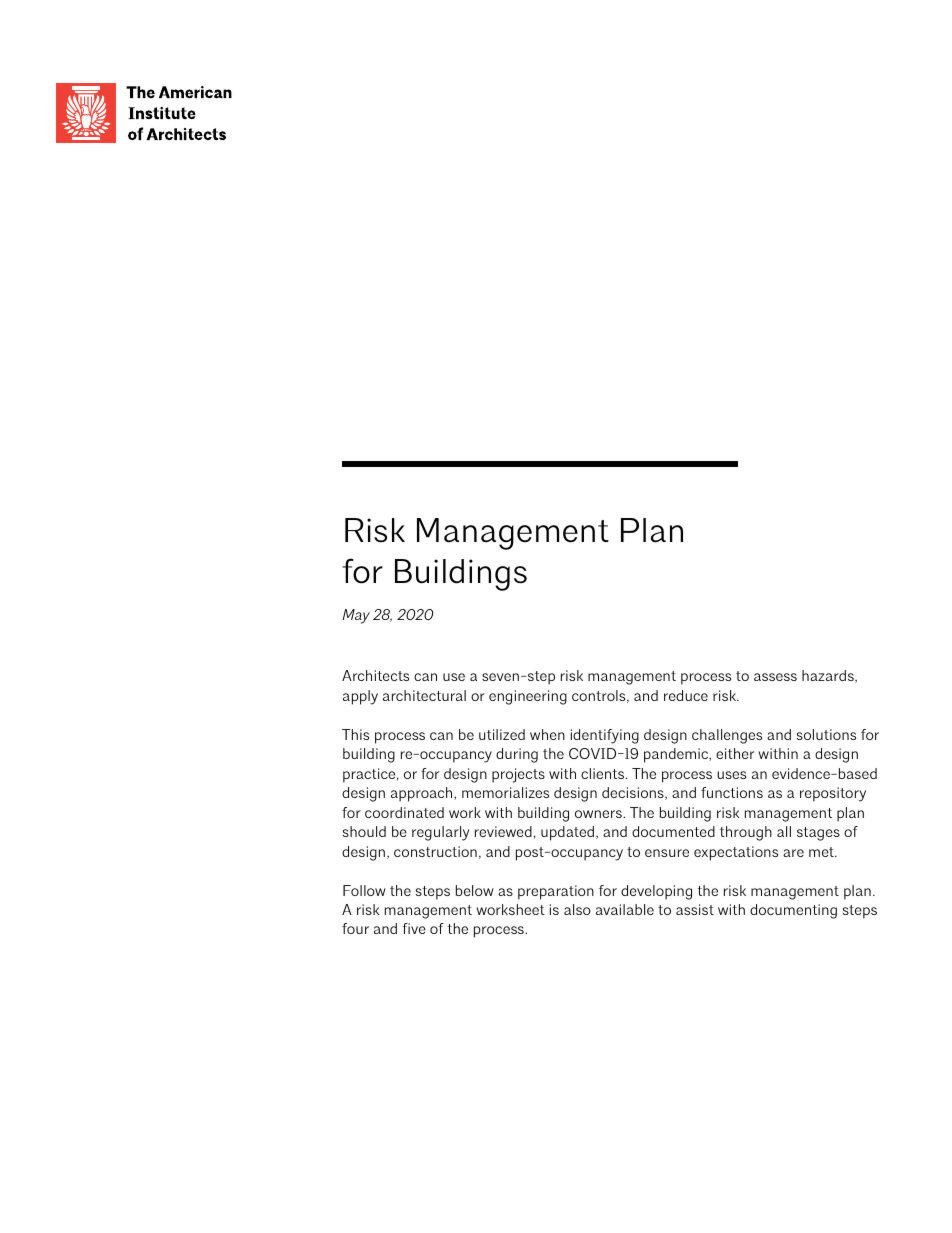  Describe the element at coordinates (605, 736) in the screenshot. I see `identifying` at that location.
